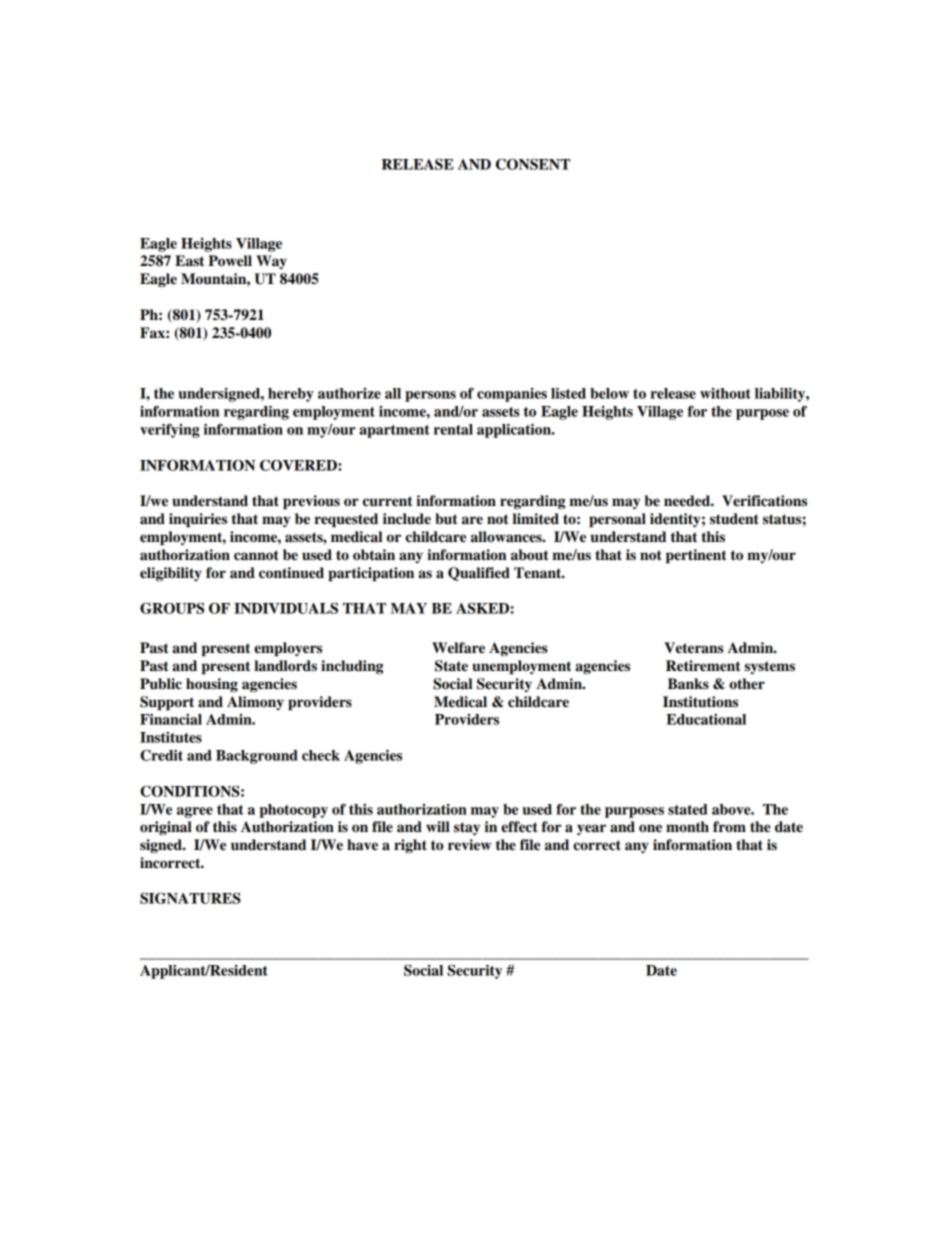 The width and height of the document is (952, 1233). Describe the element at coordinates (257, 757) in the document. I see `Background` at that location.
